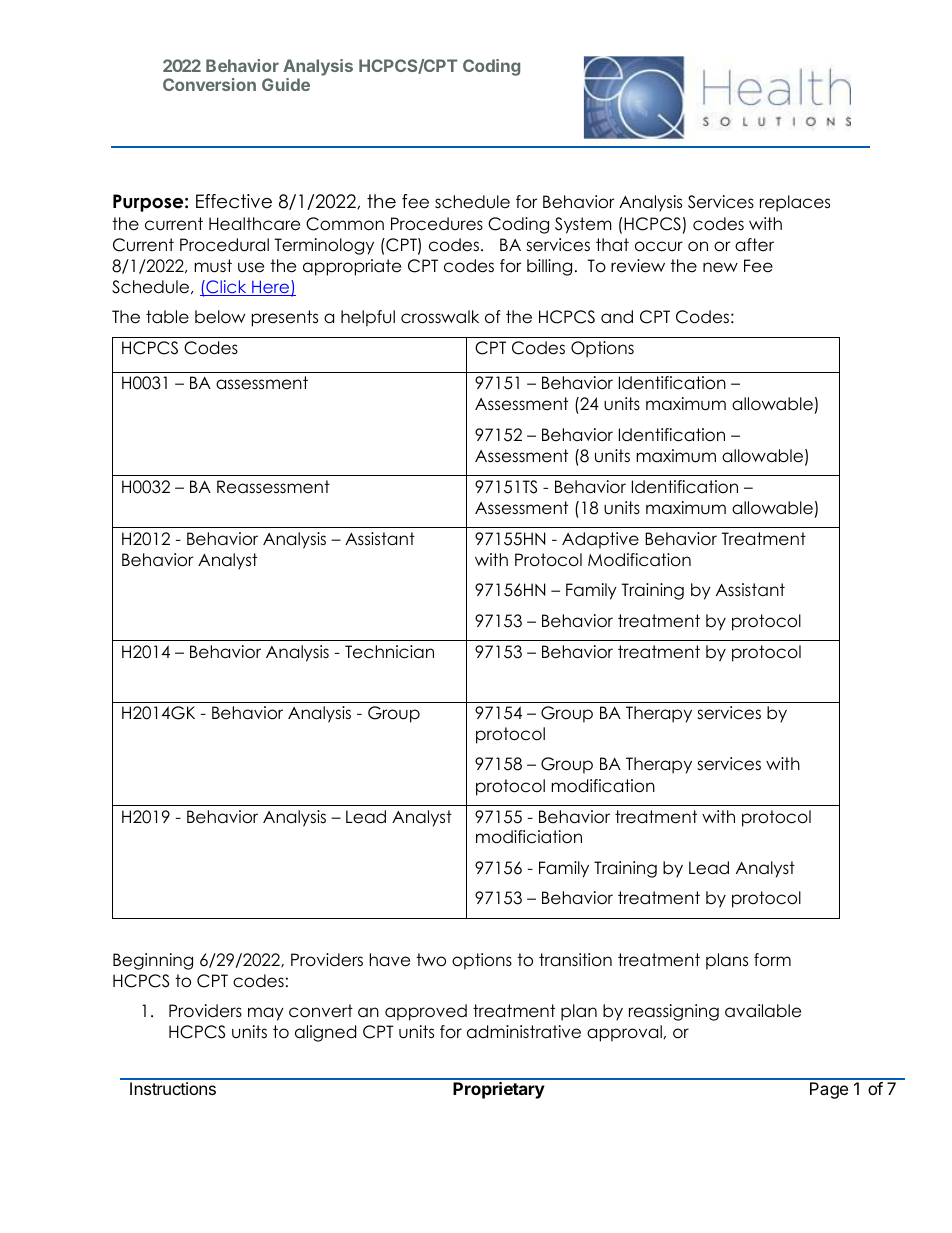 This image has height=1233, width=952. I want to click on Beginning, so click(153, 961).
